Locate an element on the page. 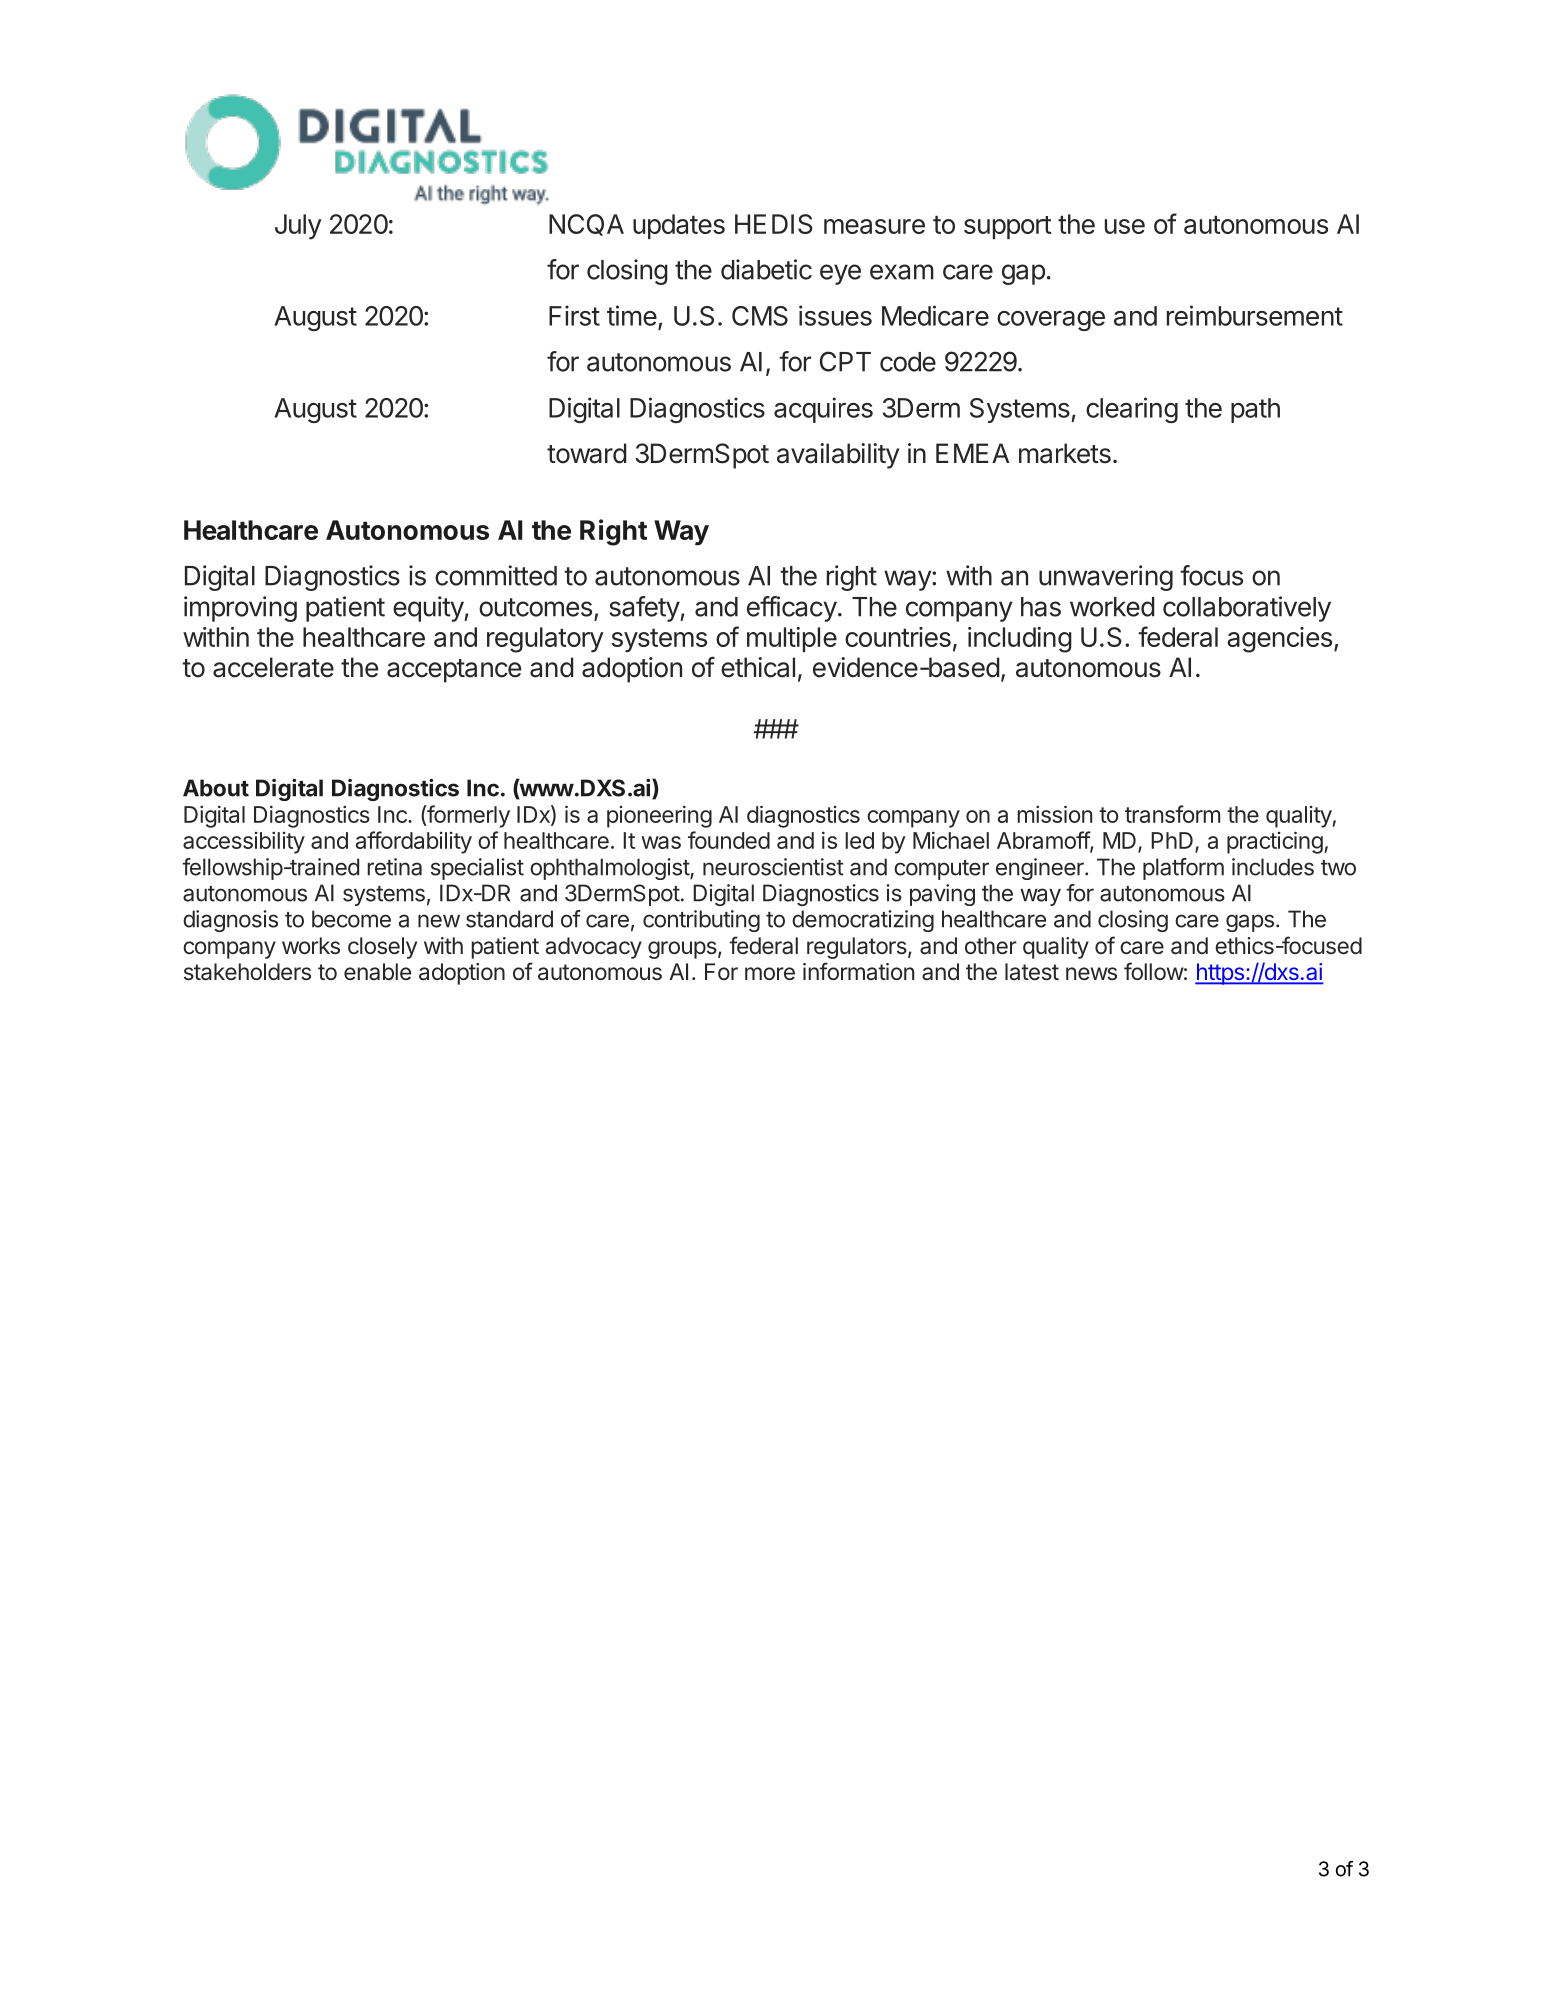 The image size is (1550, 2006). path is located at coordinates (1255, 410).
